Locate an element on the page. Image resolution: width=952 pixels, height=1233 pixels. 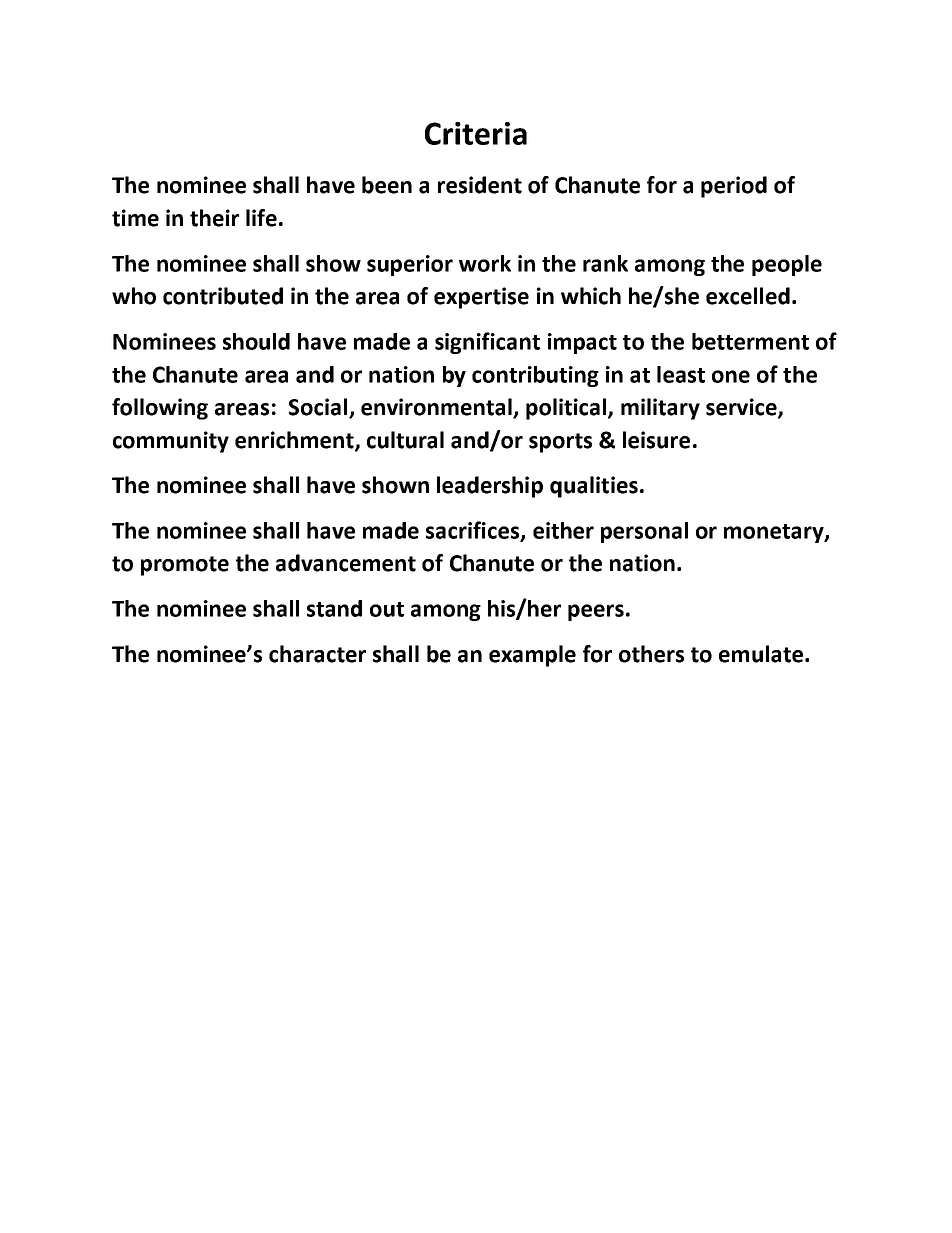
their is located at coordinates (214, 218).
